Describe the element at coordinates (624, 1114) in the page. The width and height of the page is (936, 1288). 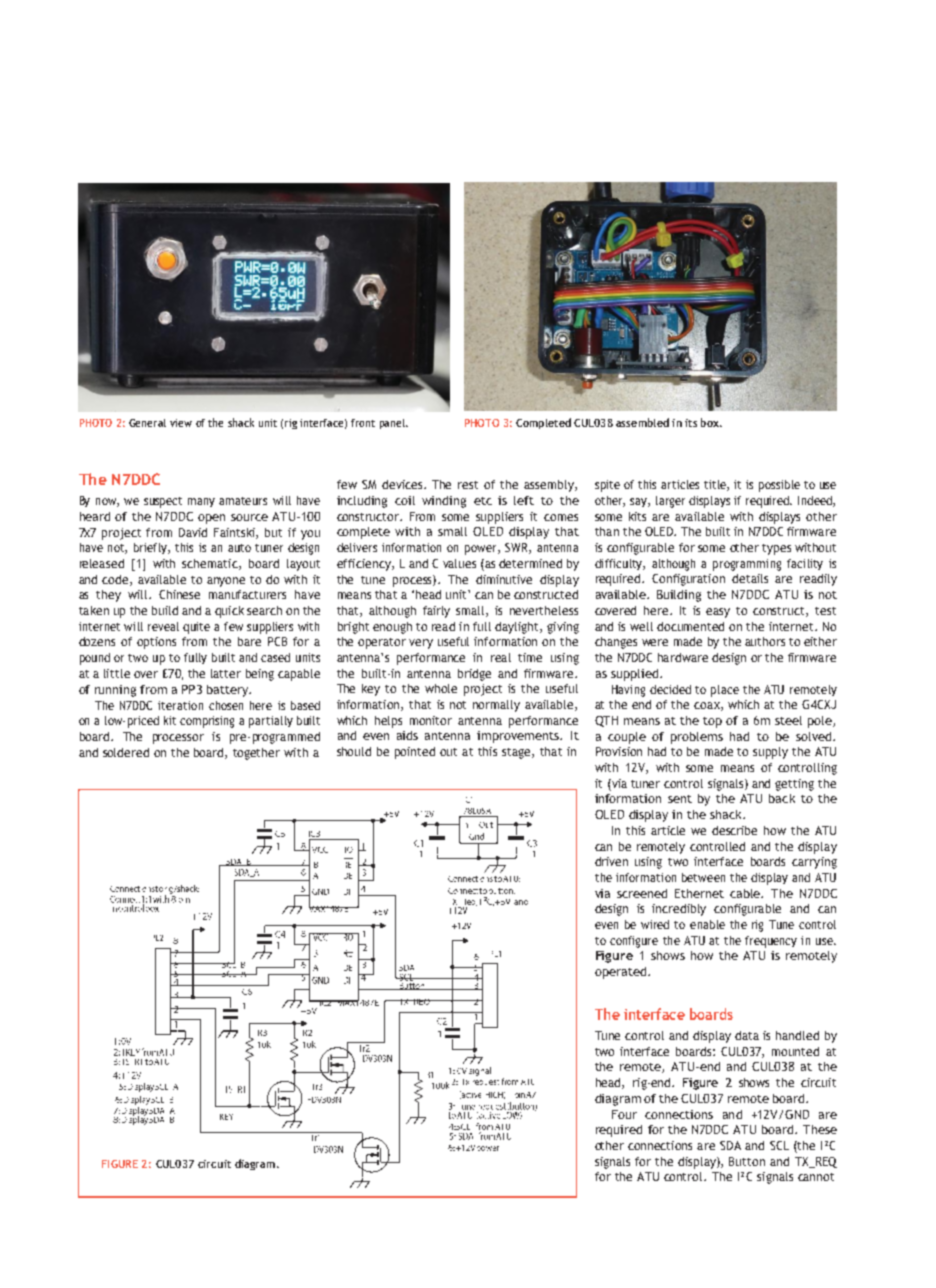
I see `Four` at that location.
